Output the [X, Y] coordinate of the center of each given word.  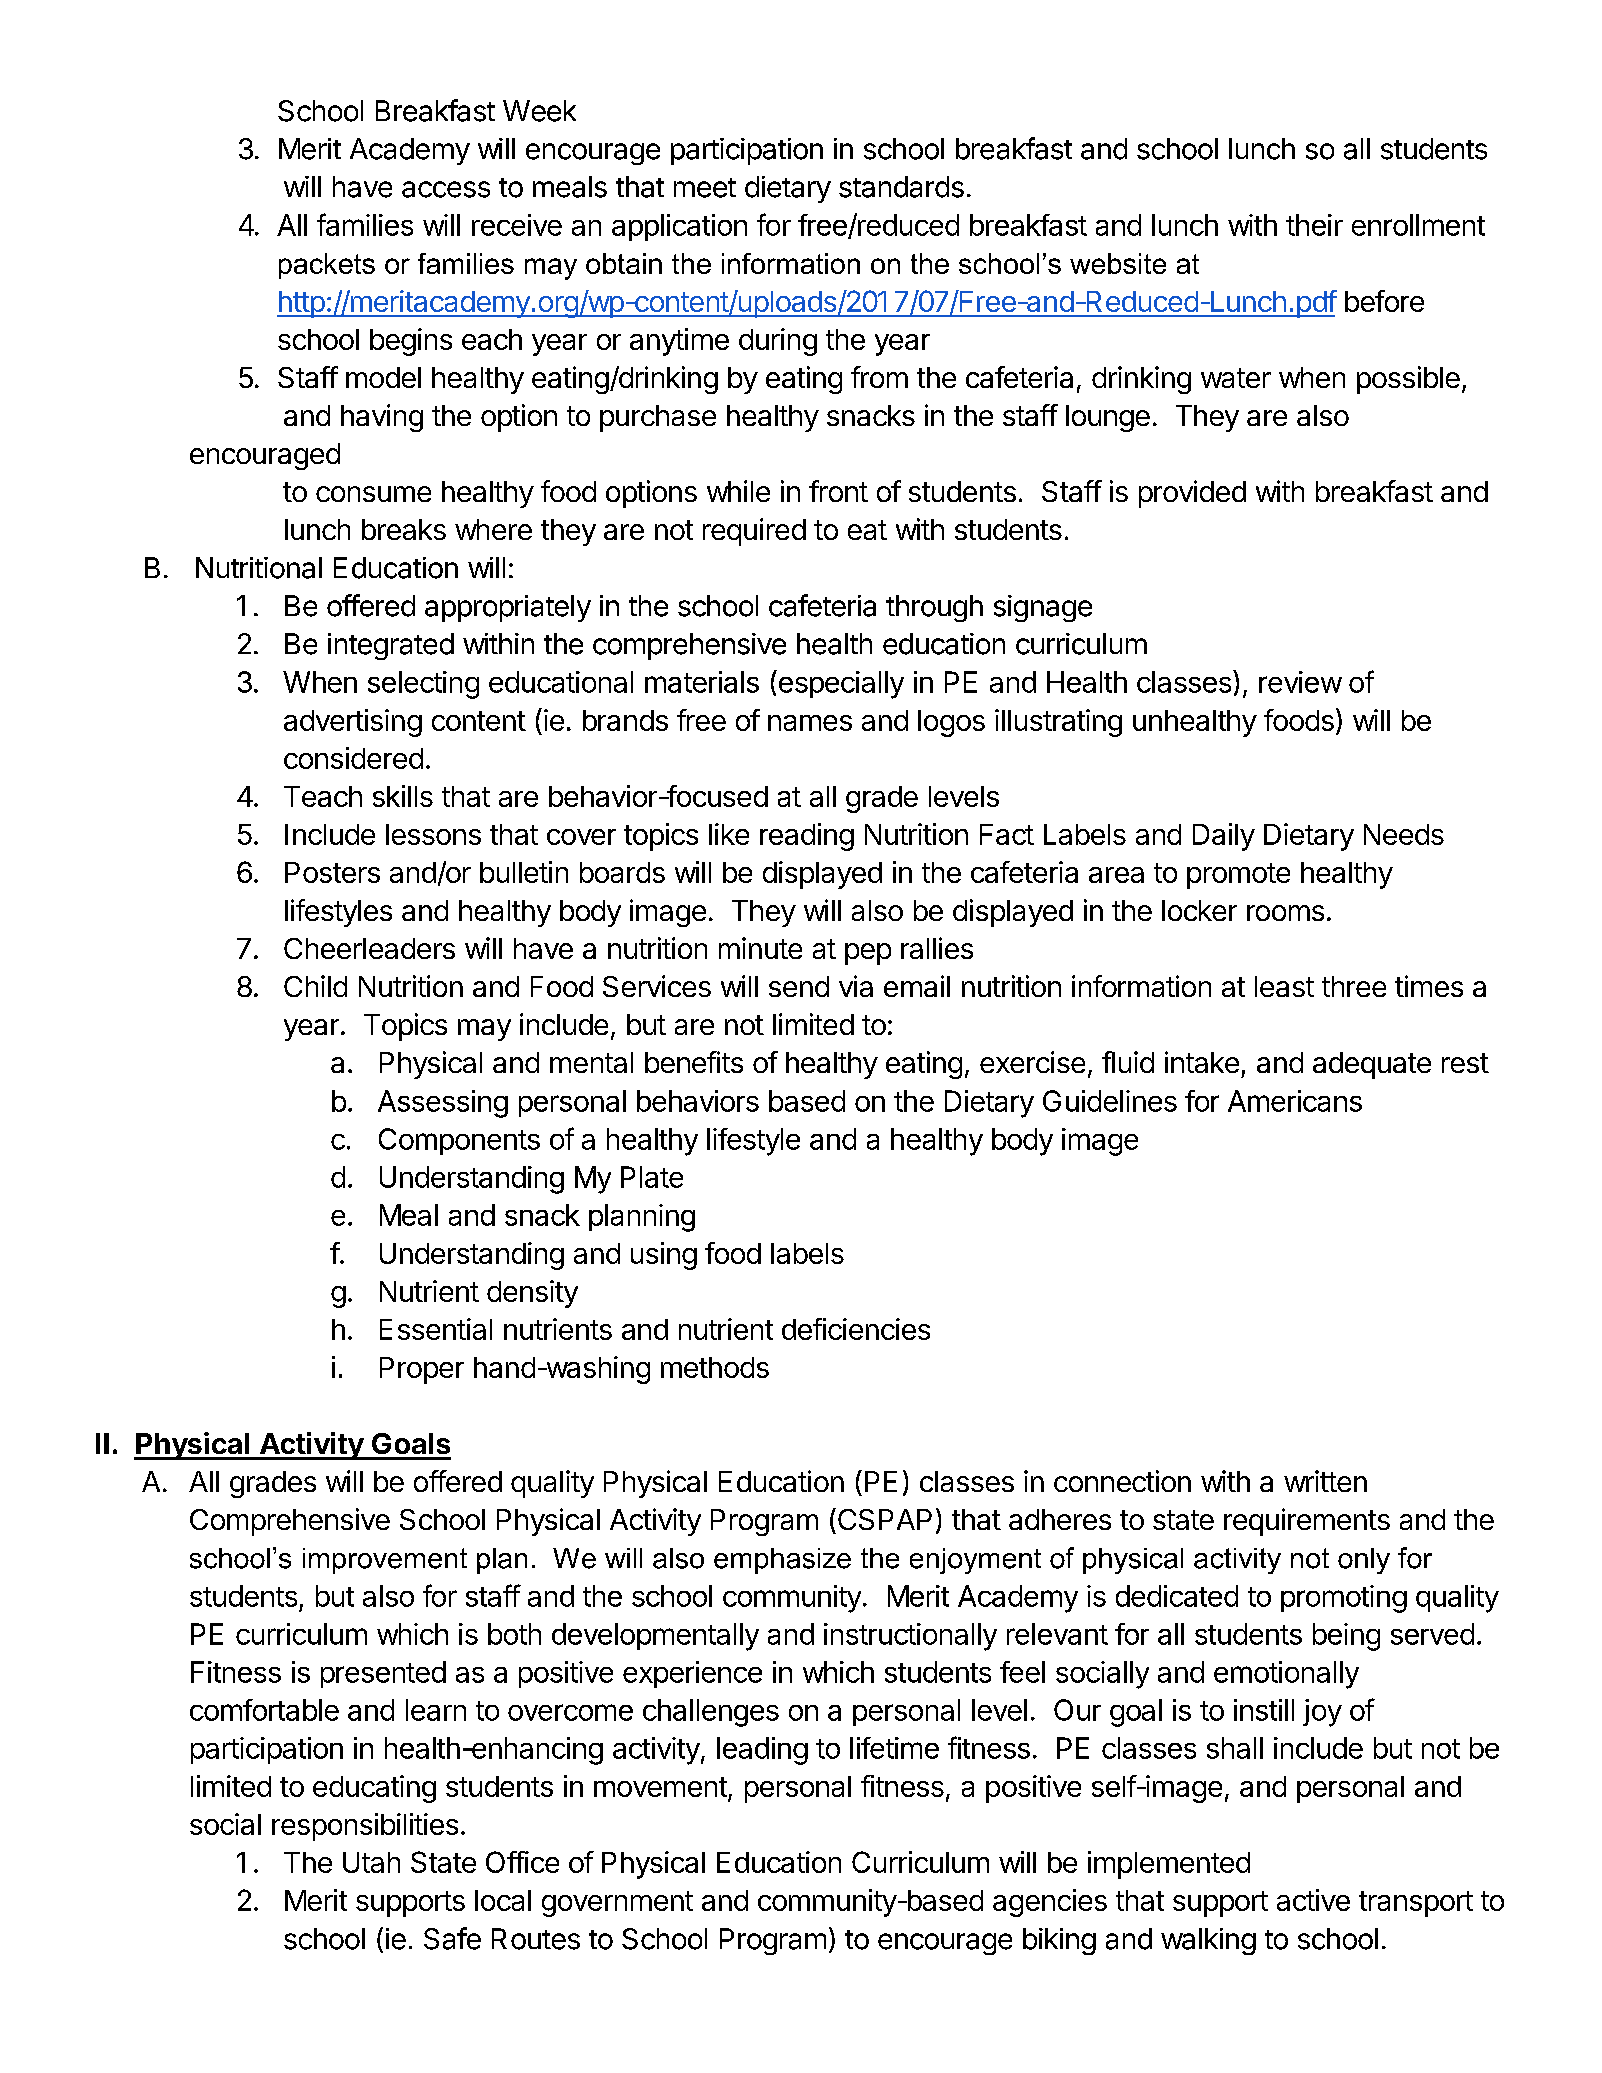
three [1354, 986]
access [446, 189]
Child [315, 986]
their [1314, 225]
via [856, 986]
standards [901, 187]
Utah [371, 1862]
